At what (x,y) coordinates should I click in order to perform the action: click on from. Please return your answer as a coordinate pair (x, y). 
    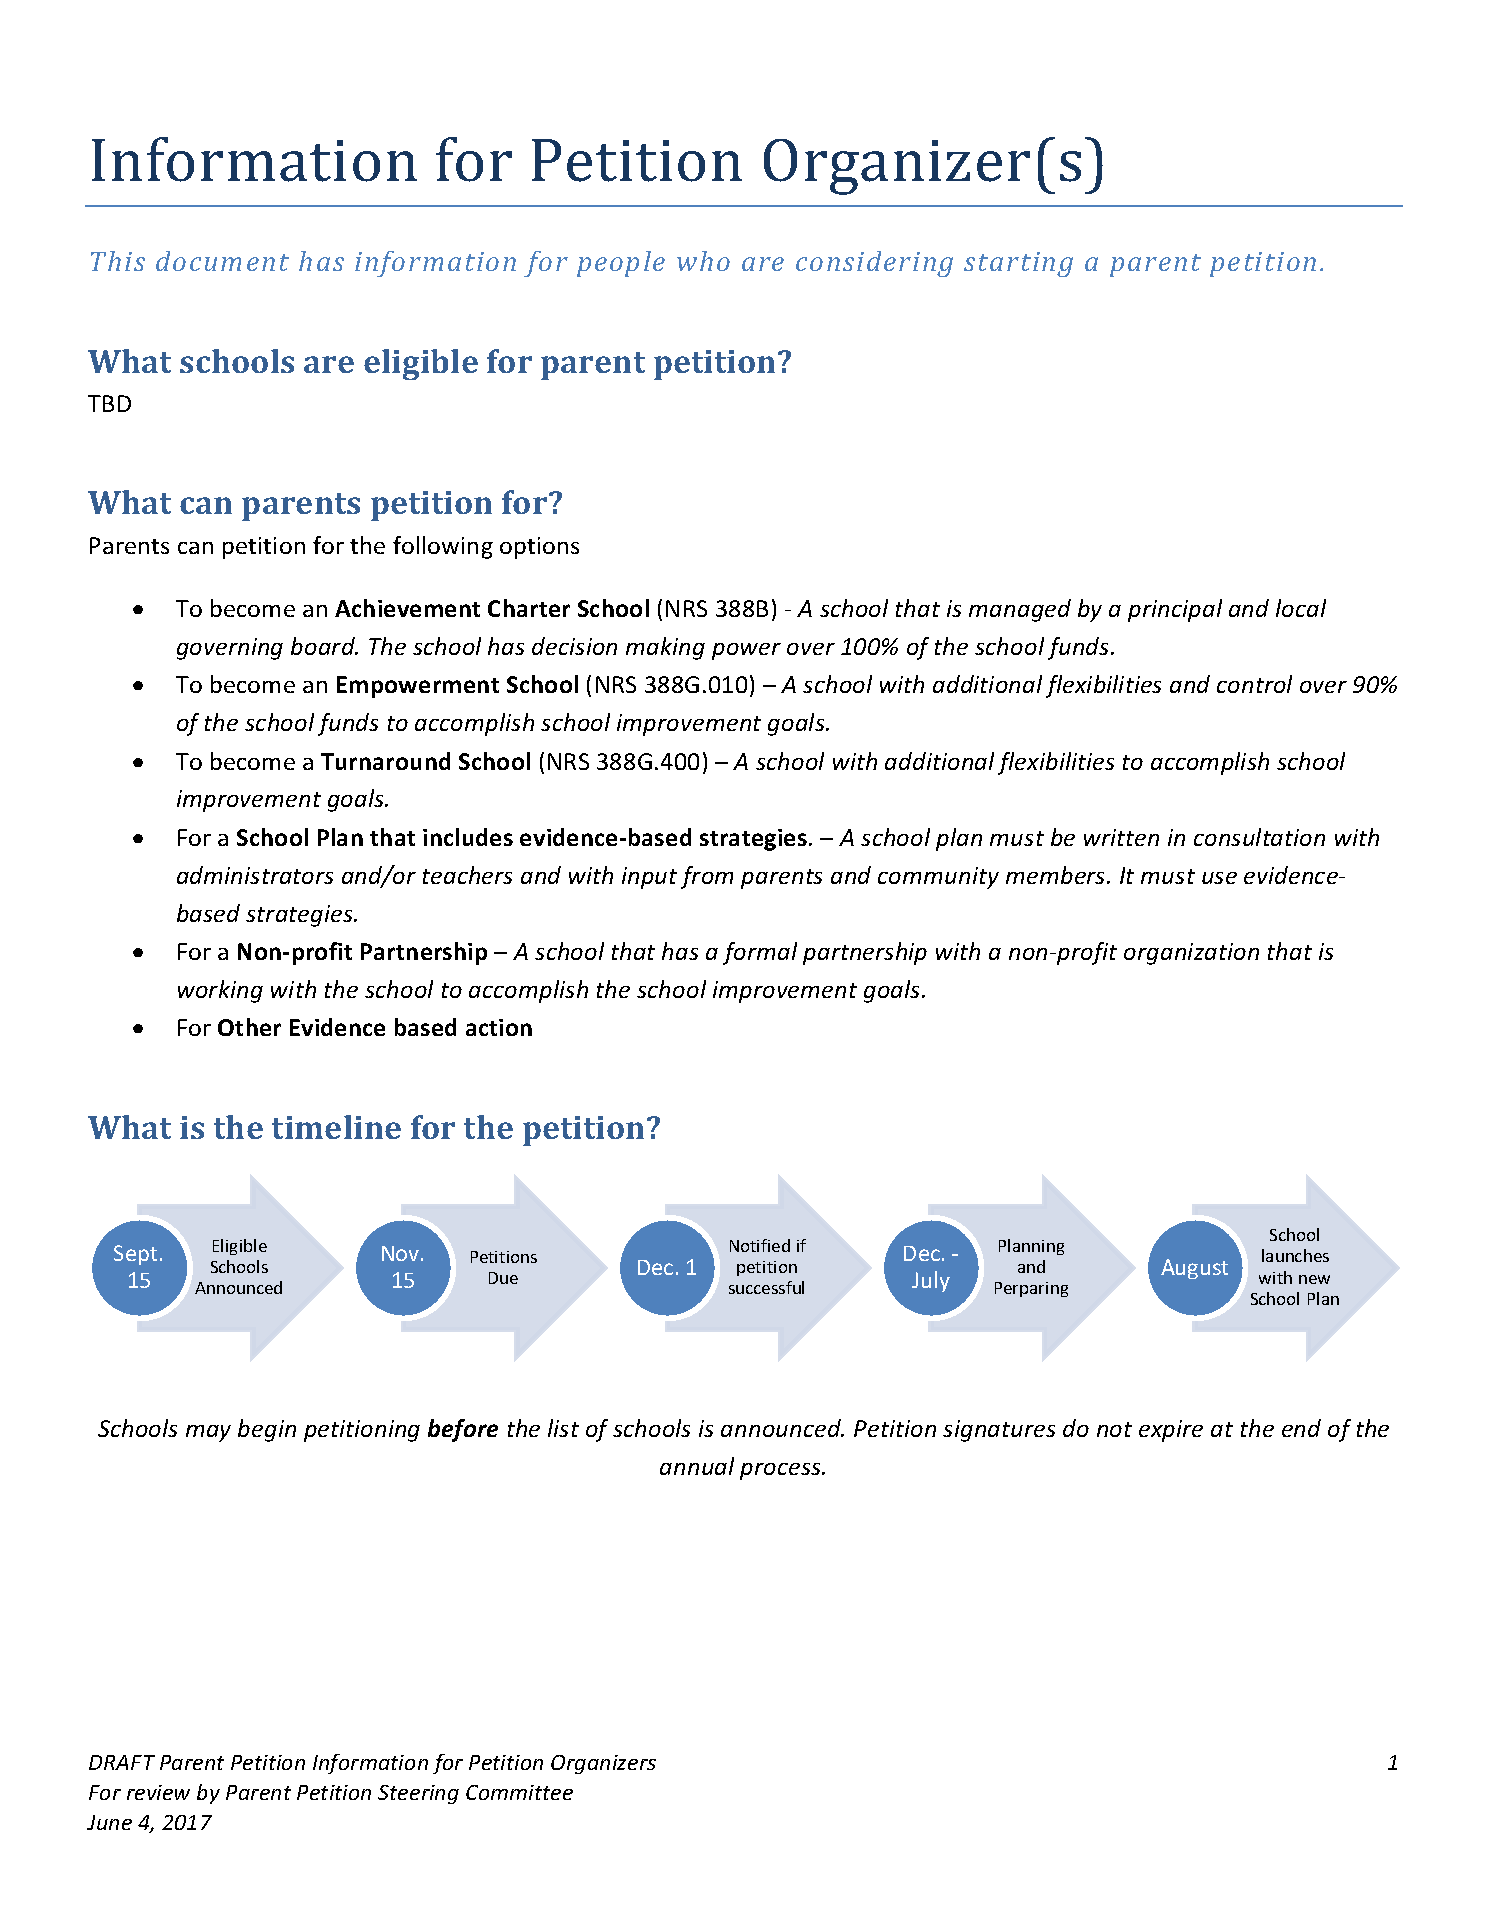
    Looking at the image, I should click on (707, 877).
